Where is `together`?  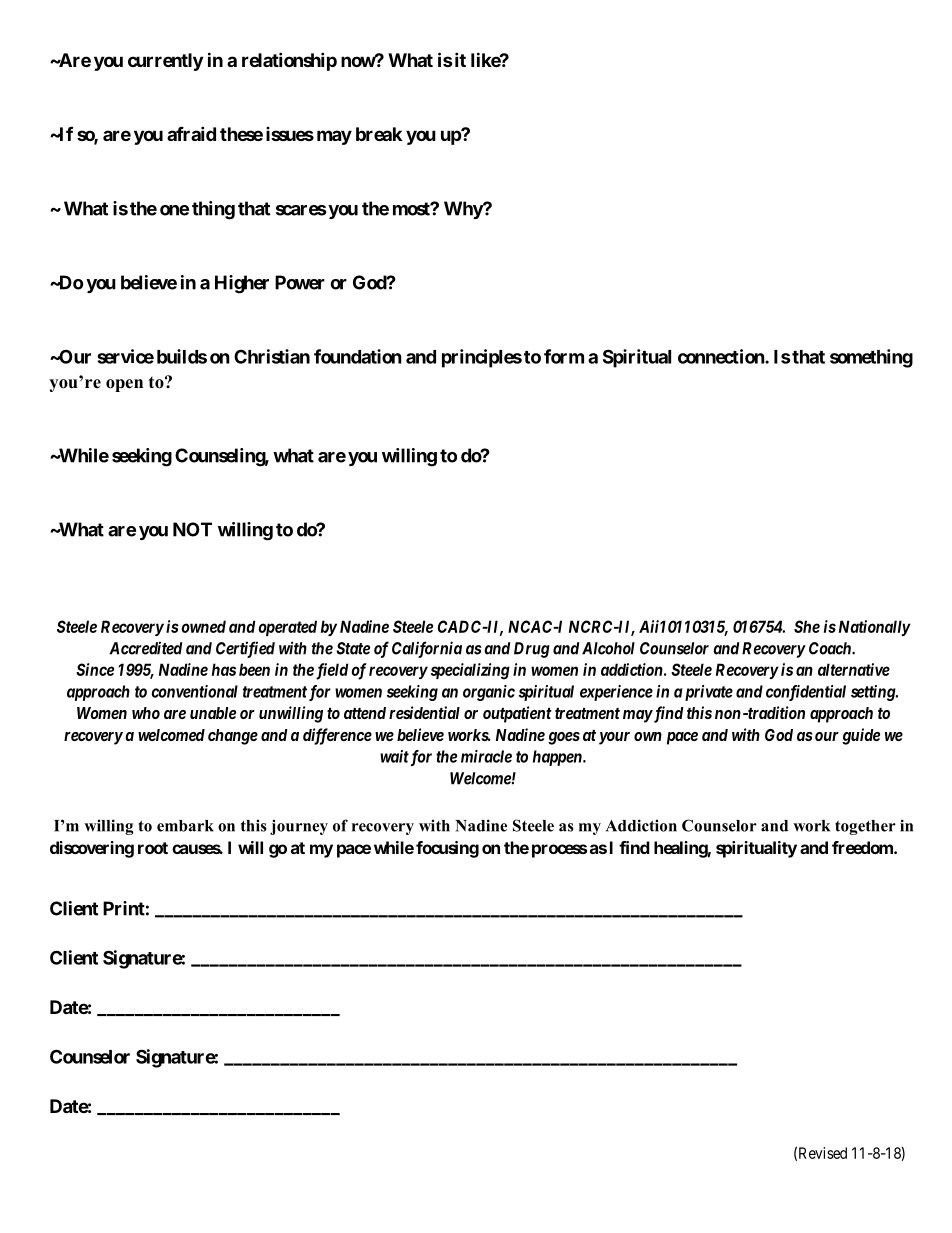
together is located at coordinates (865, 827).
